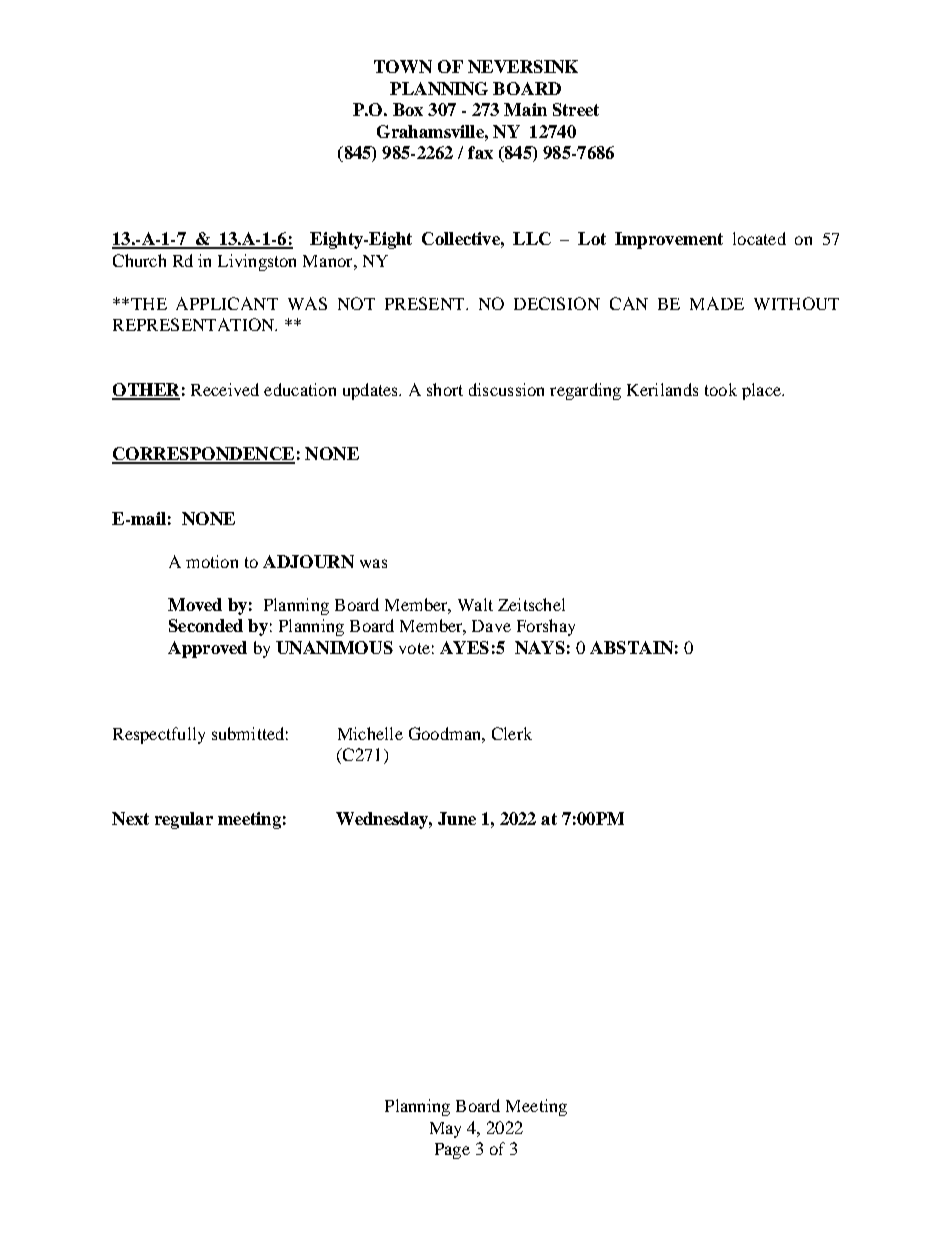 This screenshot has width=952, height=1233. I want to click on short, so click(445, 389).
